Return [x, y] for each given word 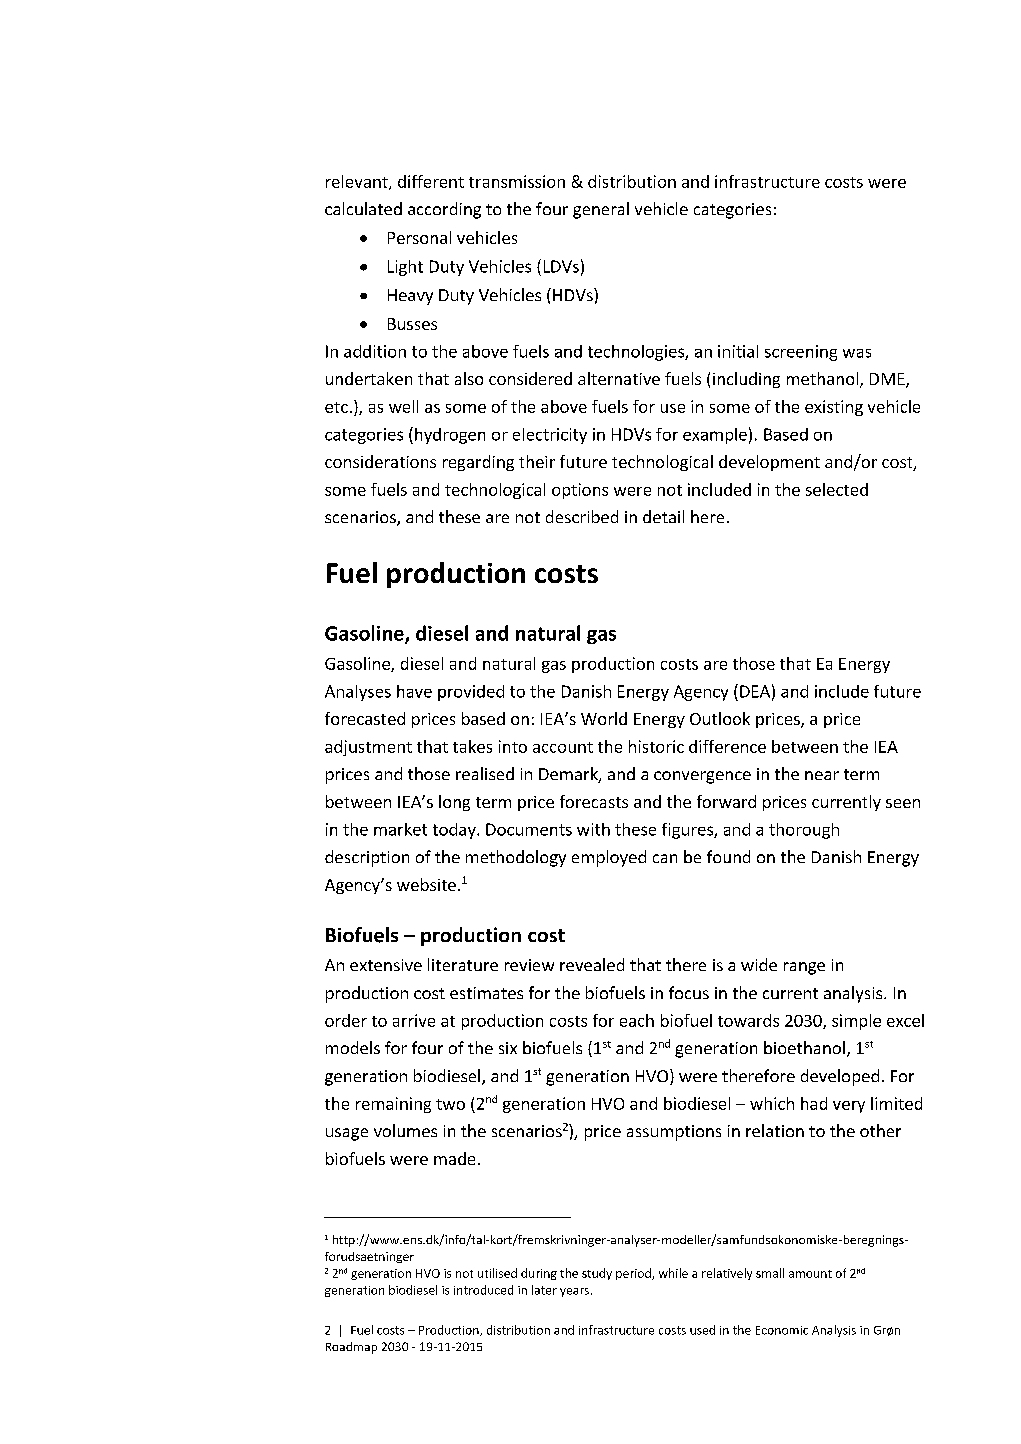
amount [810, 1274]
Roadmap [351, 1348]
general [601, 210]
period [634, 1274]
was [857, 353]
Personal [419, 237]
